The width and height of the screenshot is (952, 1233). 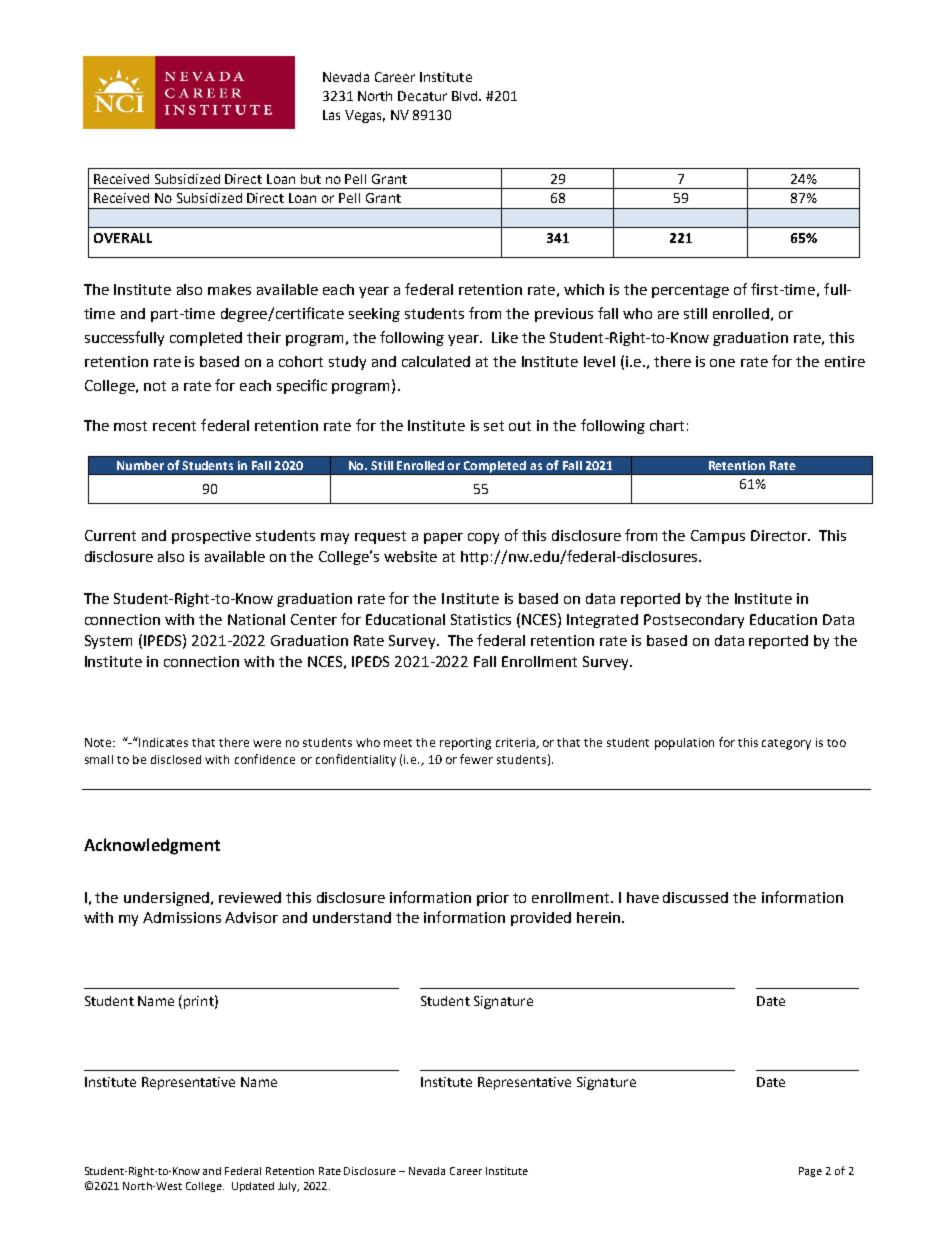 What do you see at coordinates (288, 1187) in the screenshot?
I see `July` at bounding box center [288, 1187].
